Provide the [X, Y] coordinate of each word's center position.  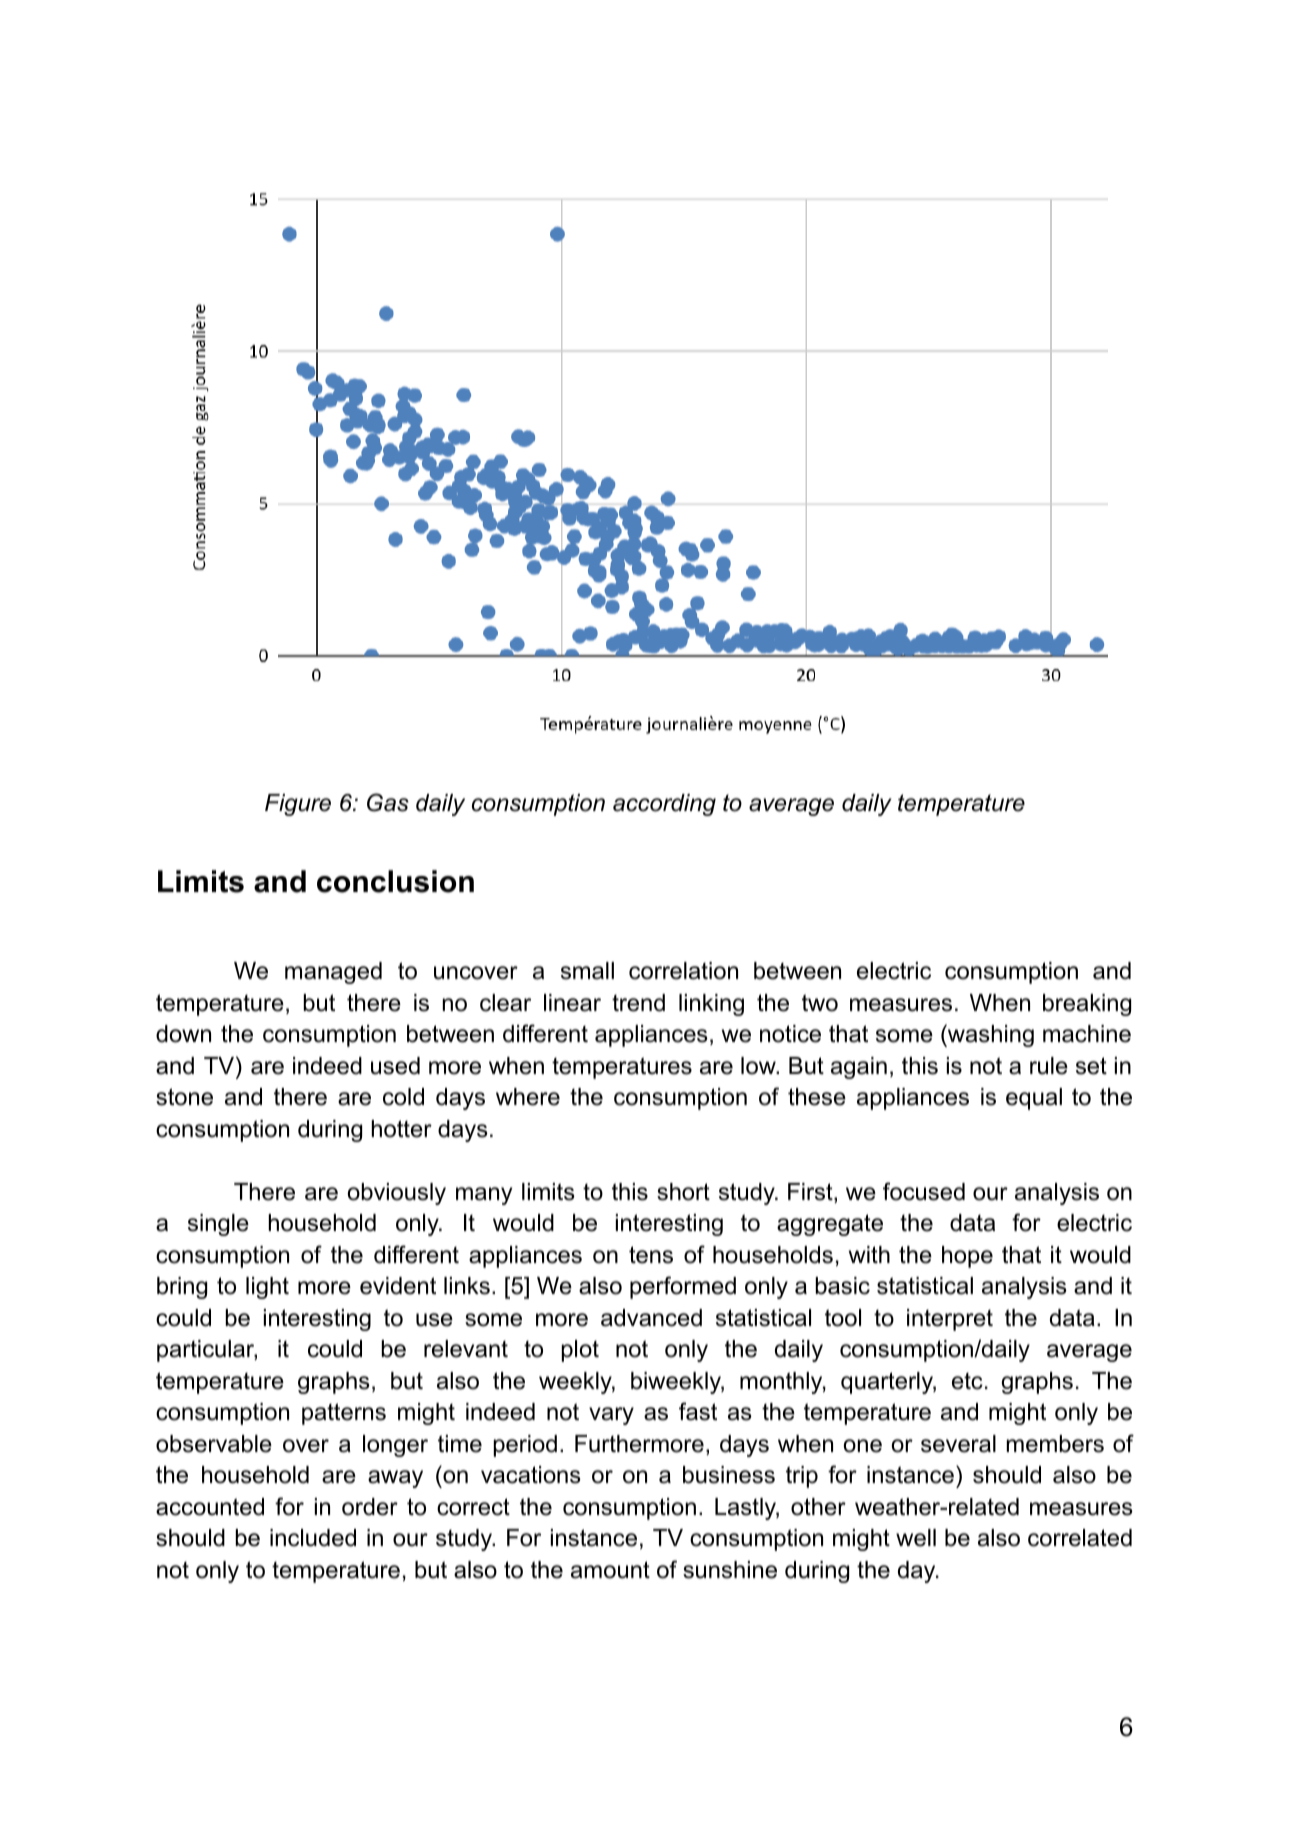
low [759, 1066]
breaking [1087, 1005]
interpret [950, 1320]
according [664, 805]
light [267, 1288]
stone [184, 1097]
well [916, 1538]
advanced [651, 1318]
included [313, 1538]
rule [1049, 1066]
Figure [298, 805]
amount [610, 1570]
